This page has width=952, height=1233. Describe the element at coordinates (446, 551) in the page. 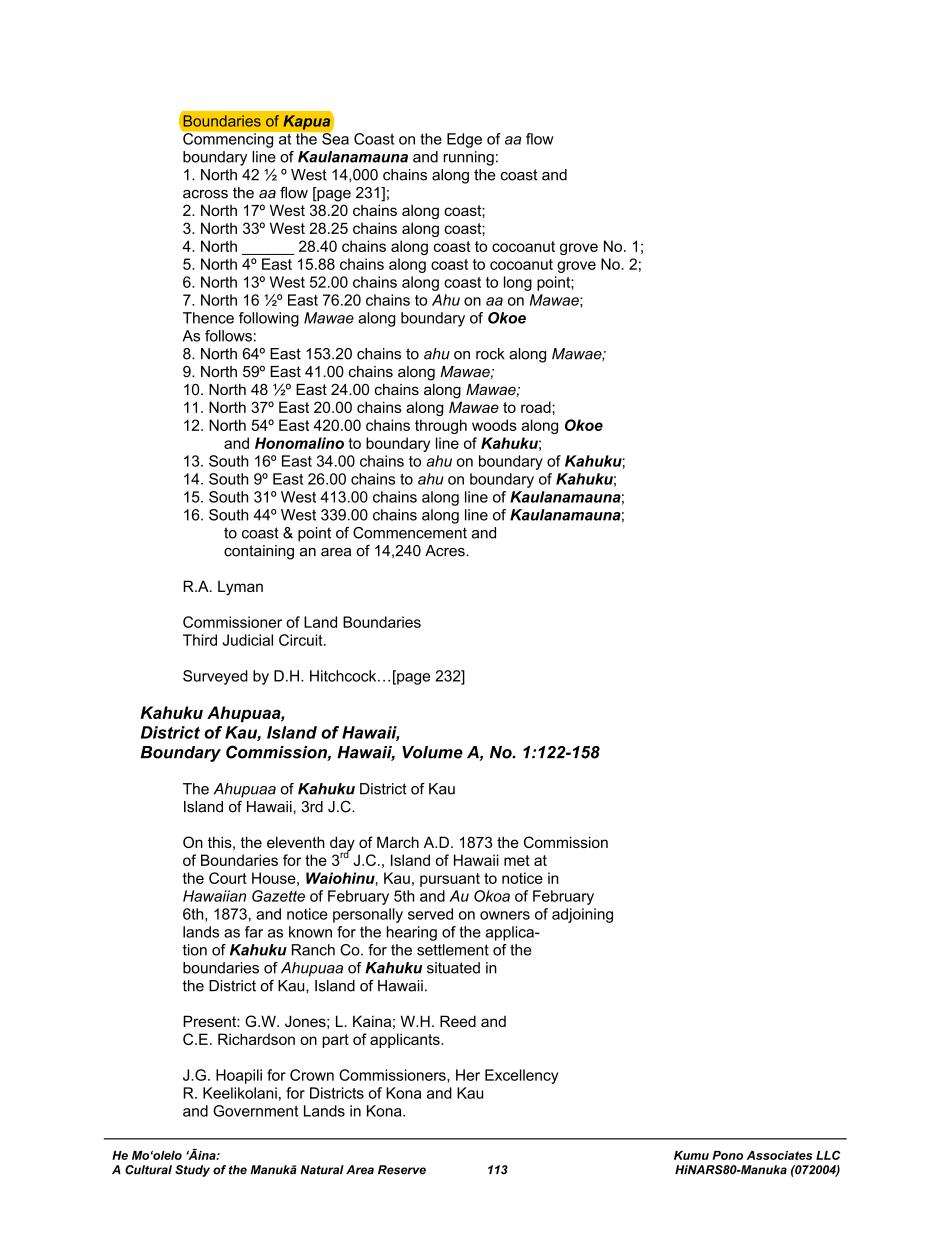

I see `Acres` at that location.
